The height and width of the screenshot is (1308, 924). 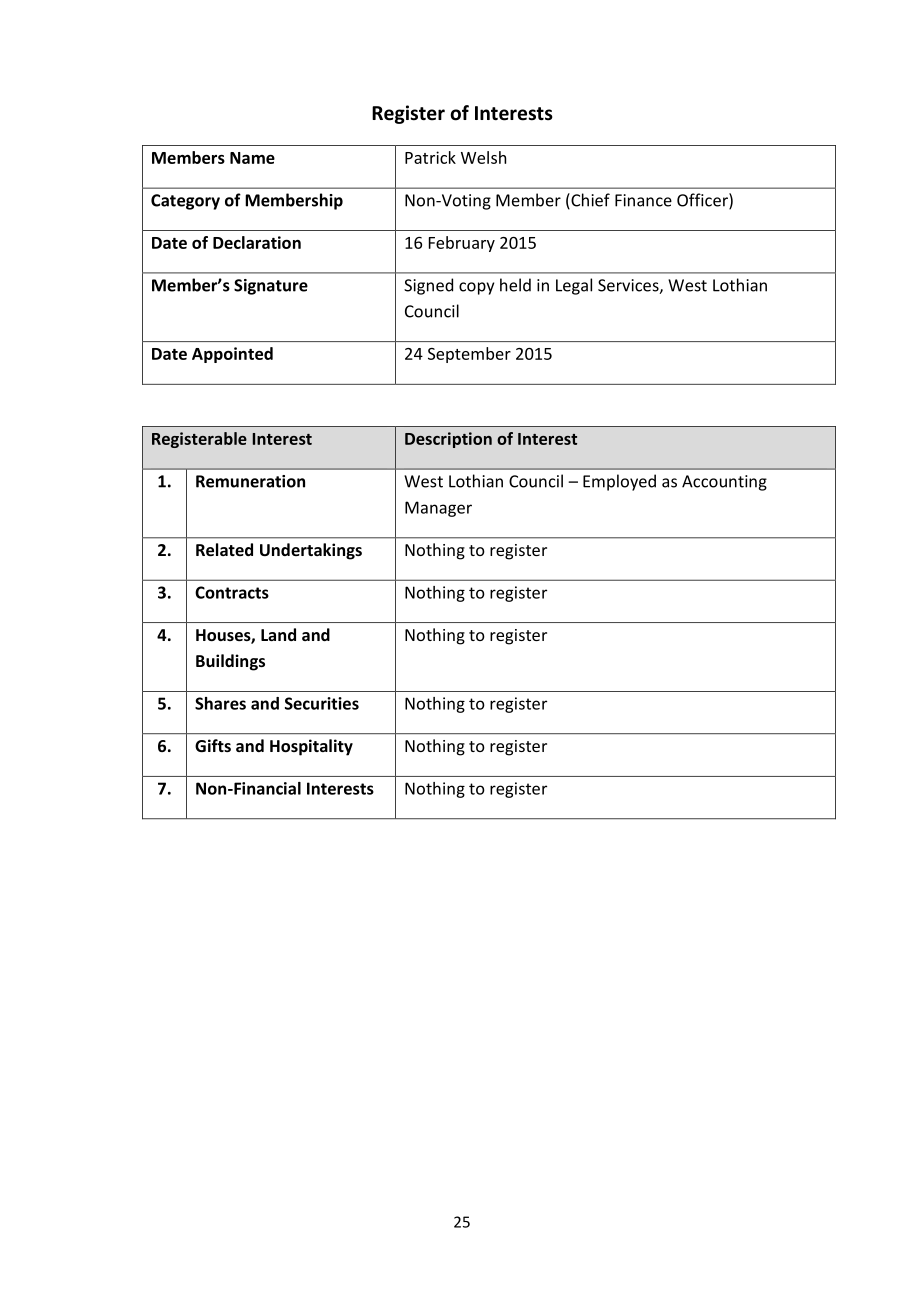 I want to click on Finance, so click(x=643, y=200).
